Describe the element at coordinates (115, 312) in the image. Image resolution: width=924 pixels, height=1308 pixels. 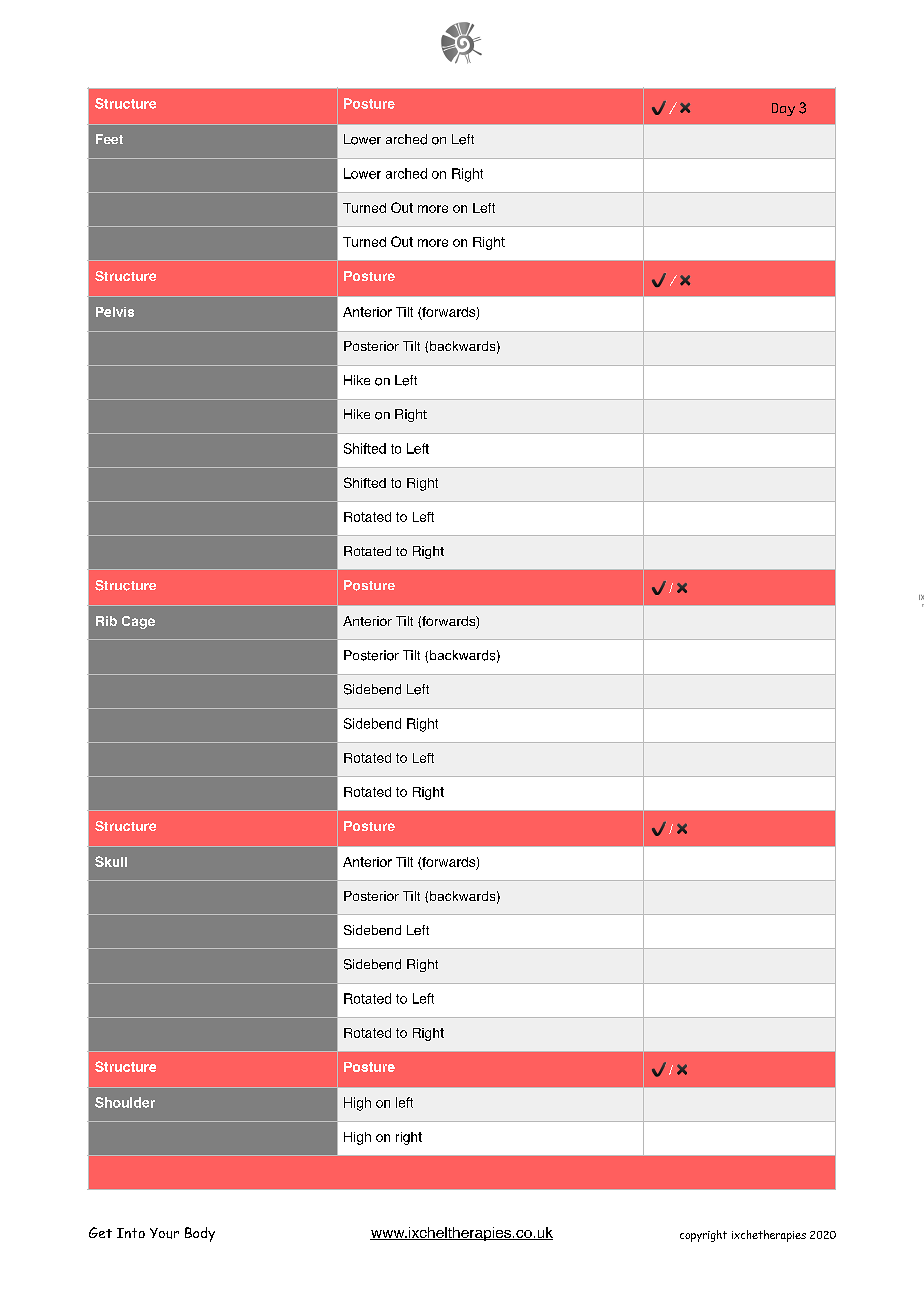
I see `Pelvis` at that location.
